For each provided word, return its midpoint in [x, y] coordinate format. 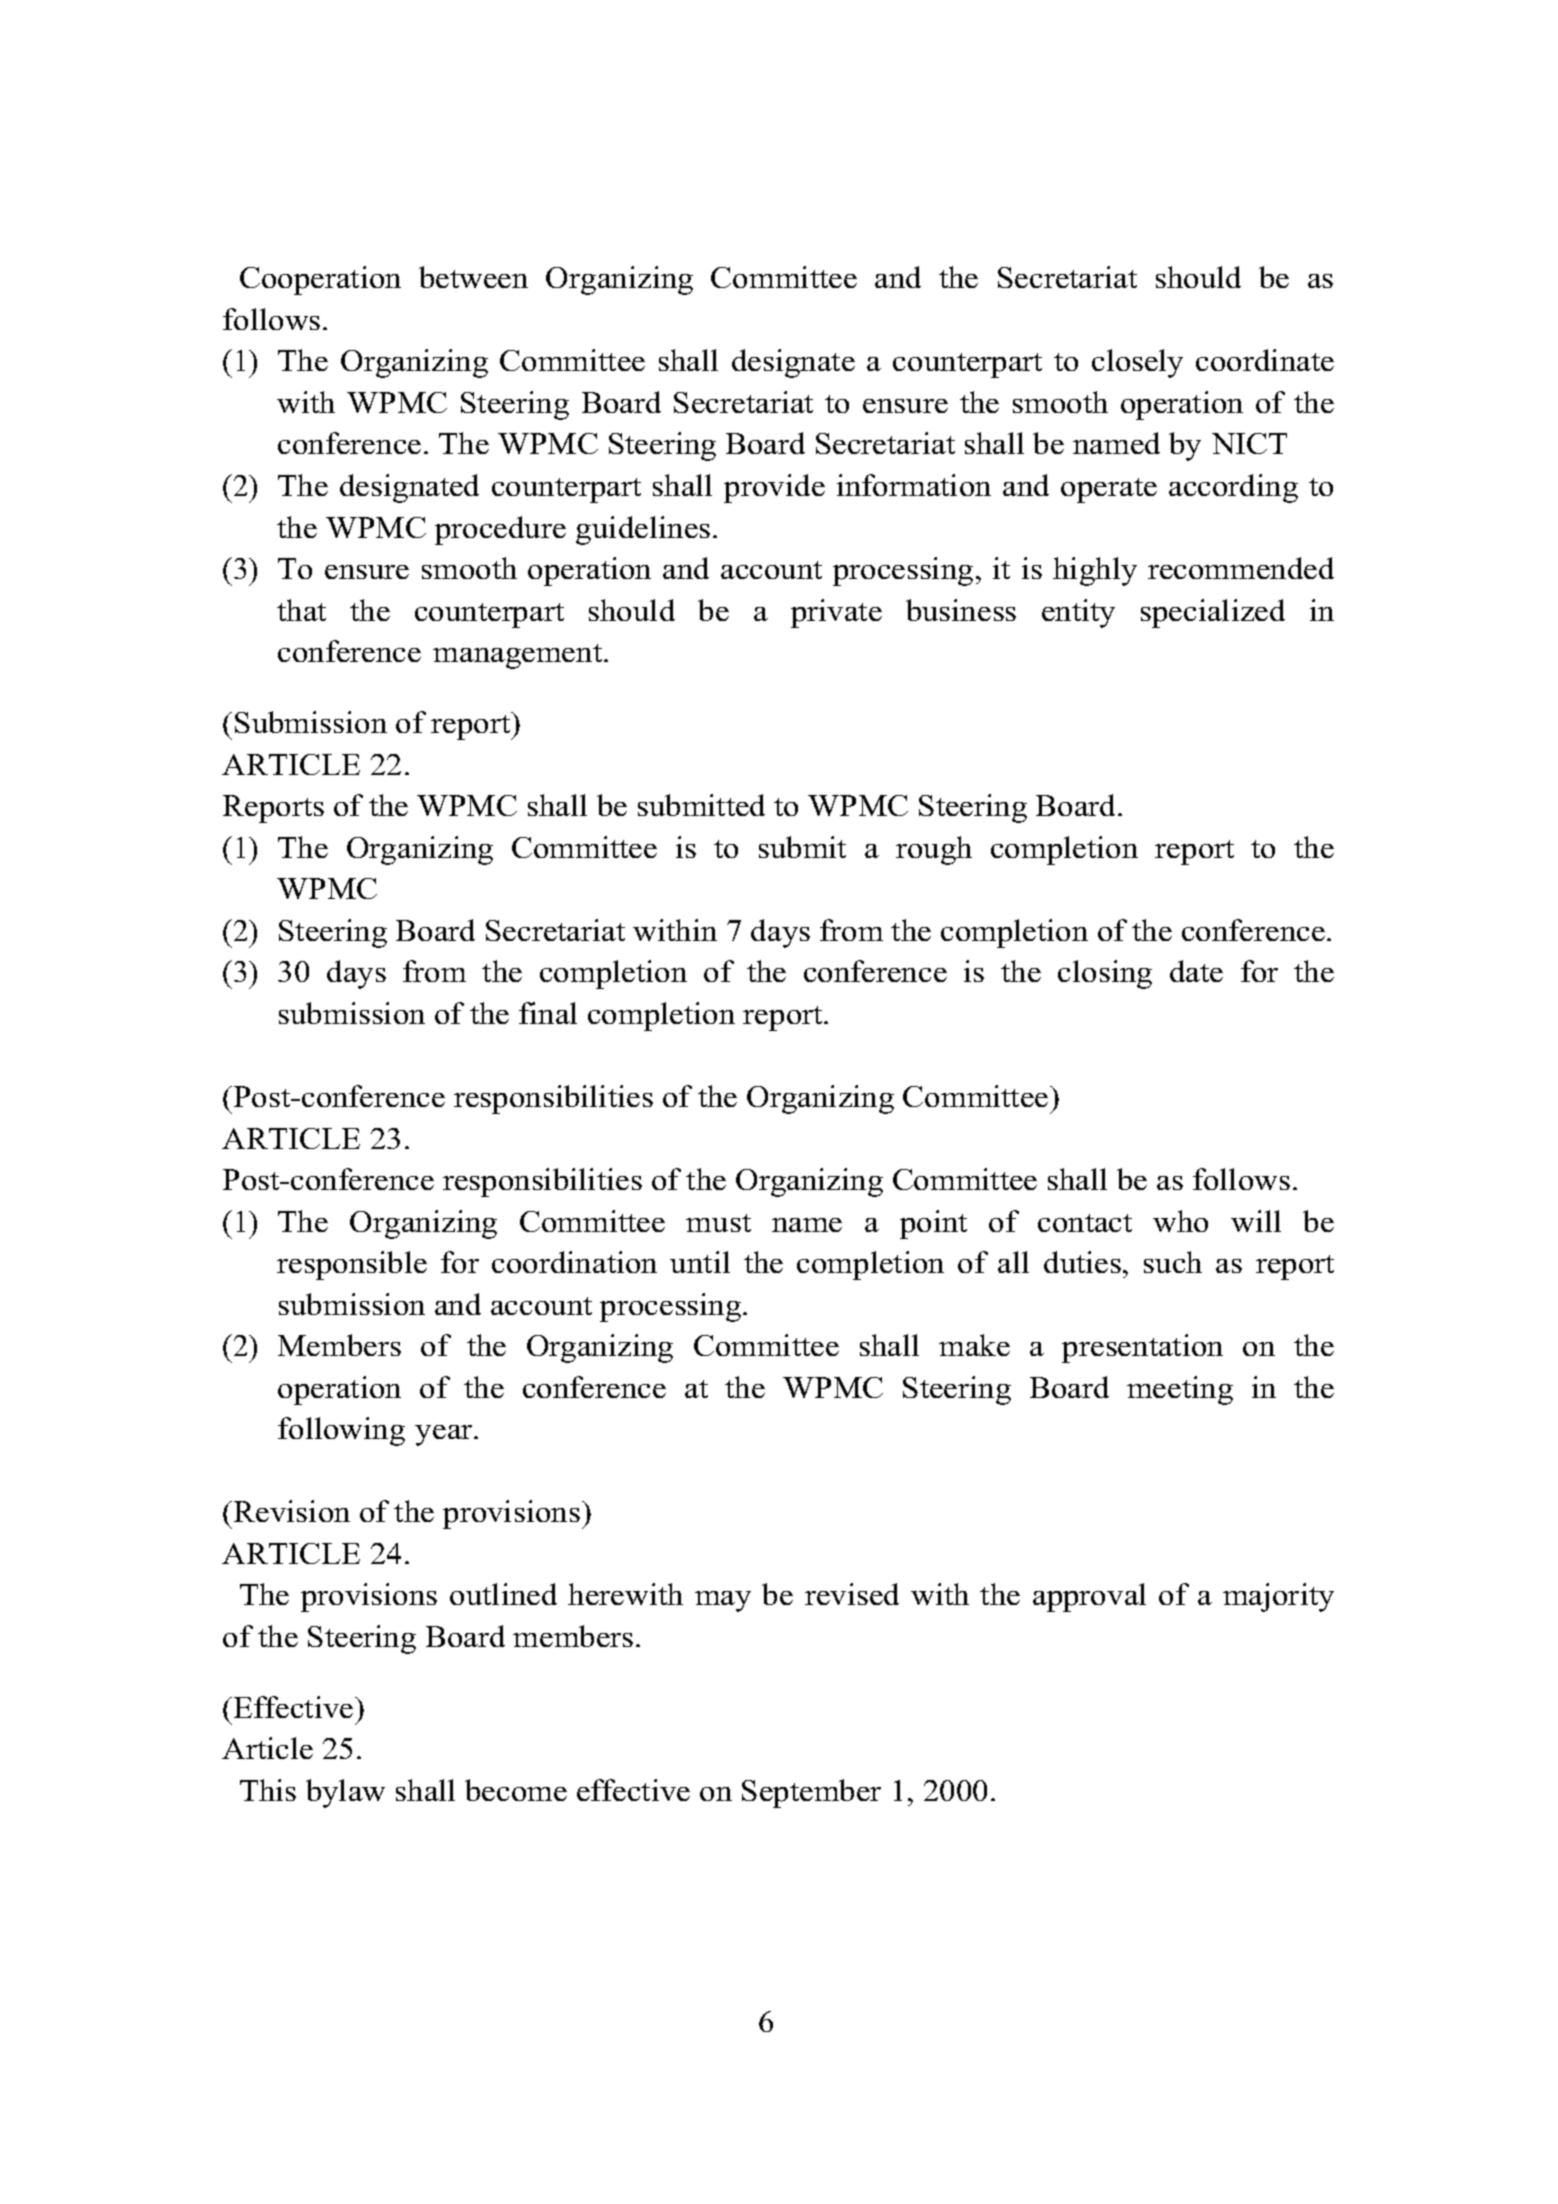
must [718, 1223]
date [1196, 971]
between [473, 277]
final [548, 1013]
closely [1137, 363]
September [811, 1793]
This [268, 1790]
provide [774, 488]
